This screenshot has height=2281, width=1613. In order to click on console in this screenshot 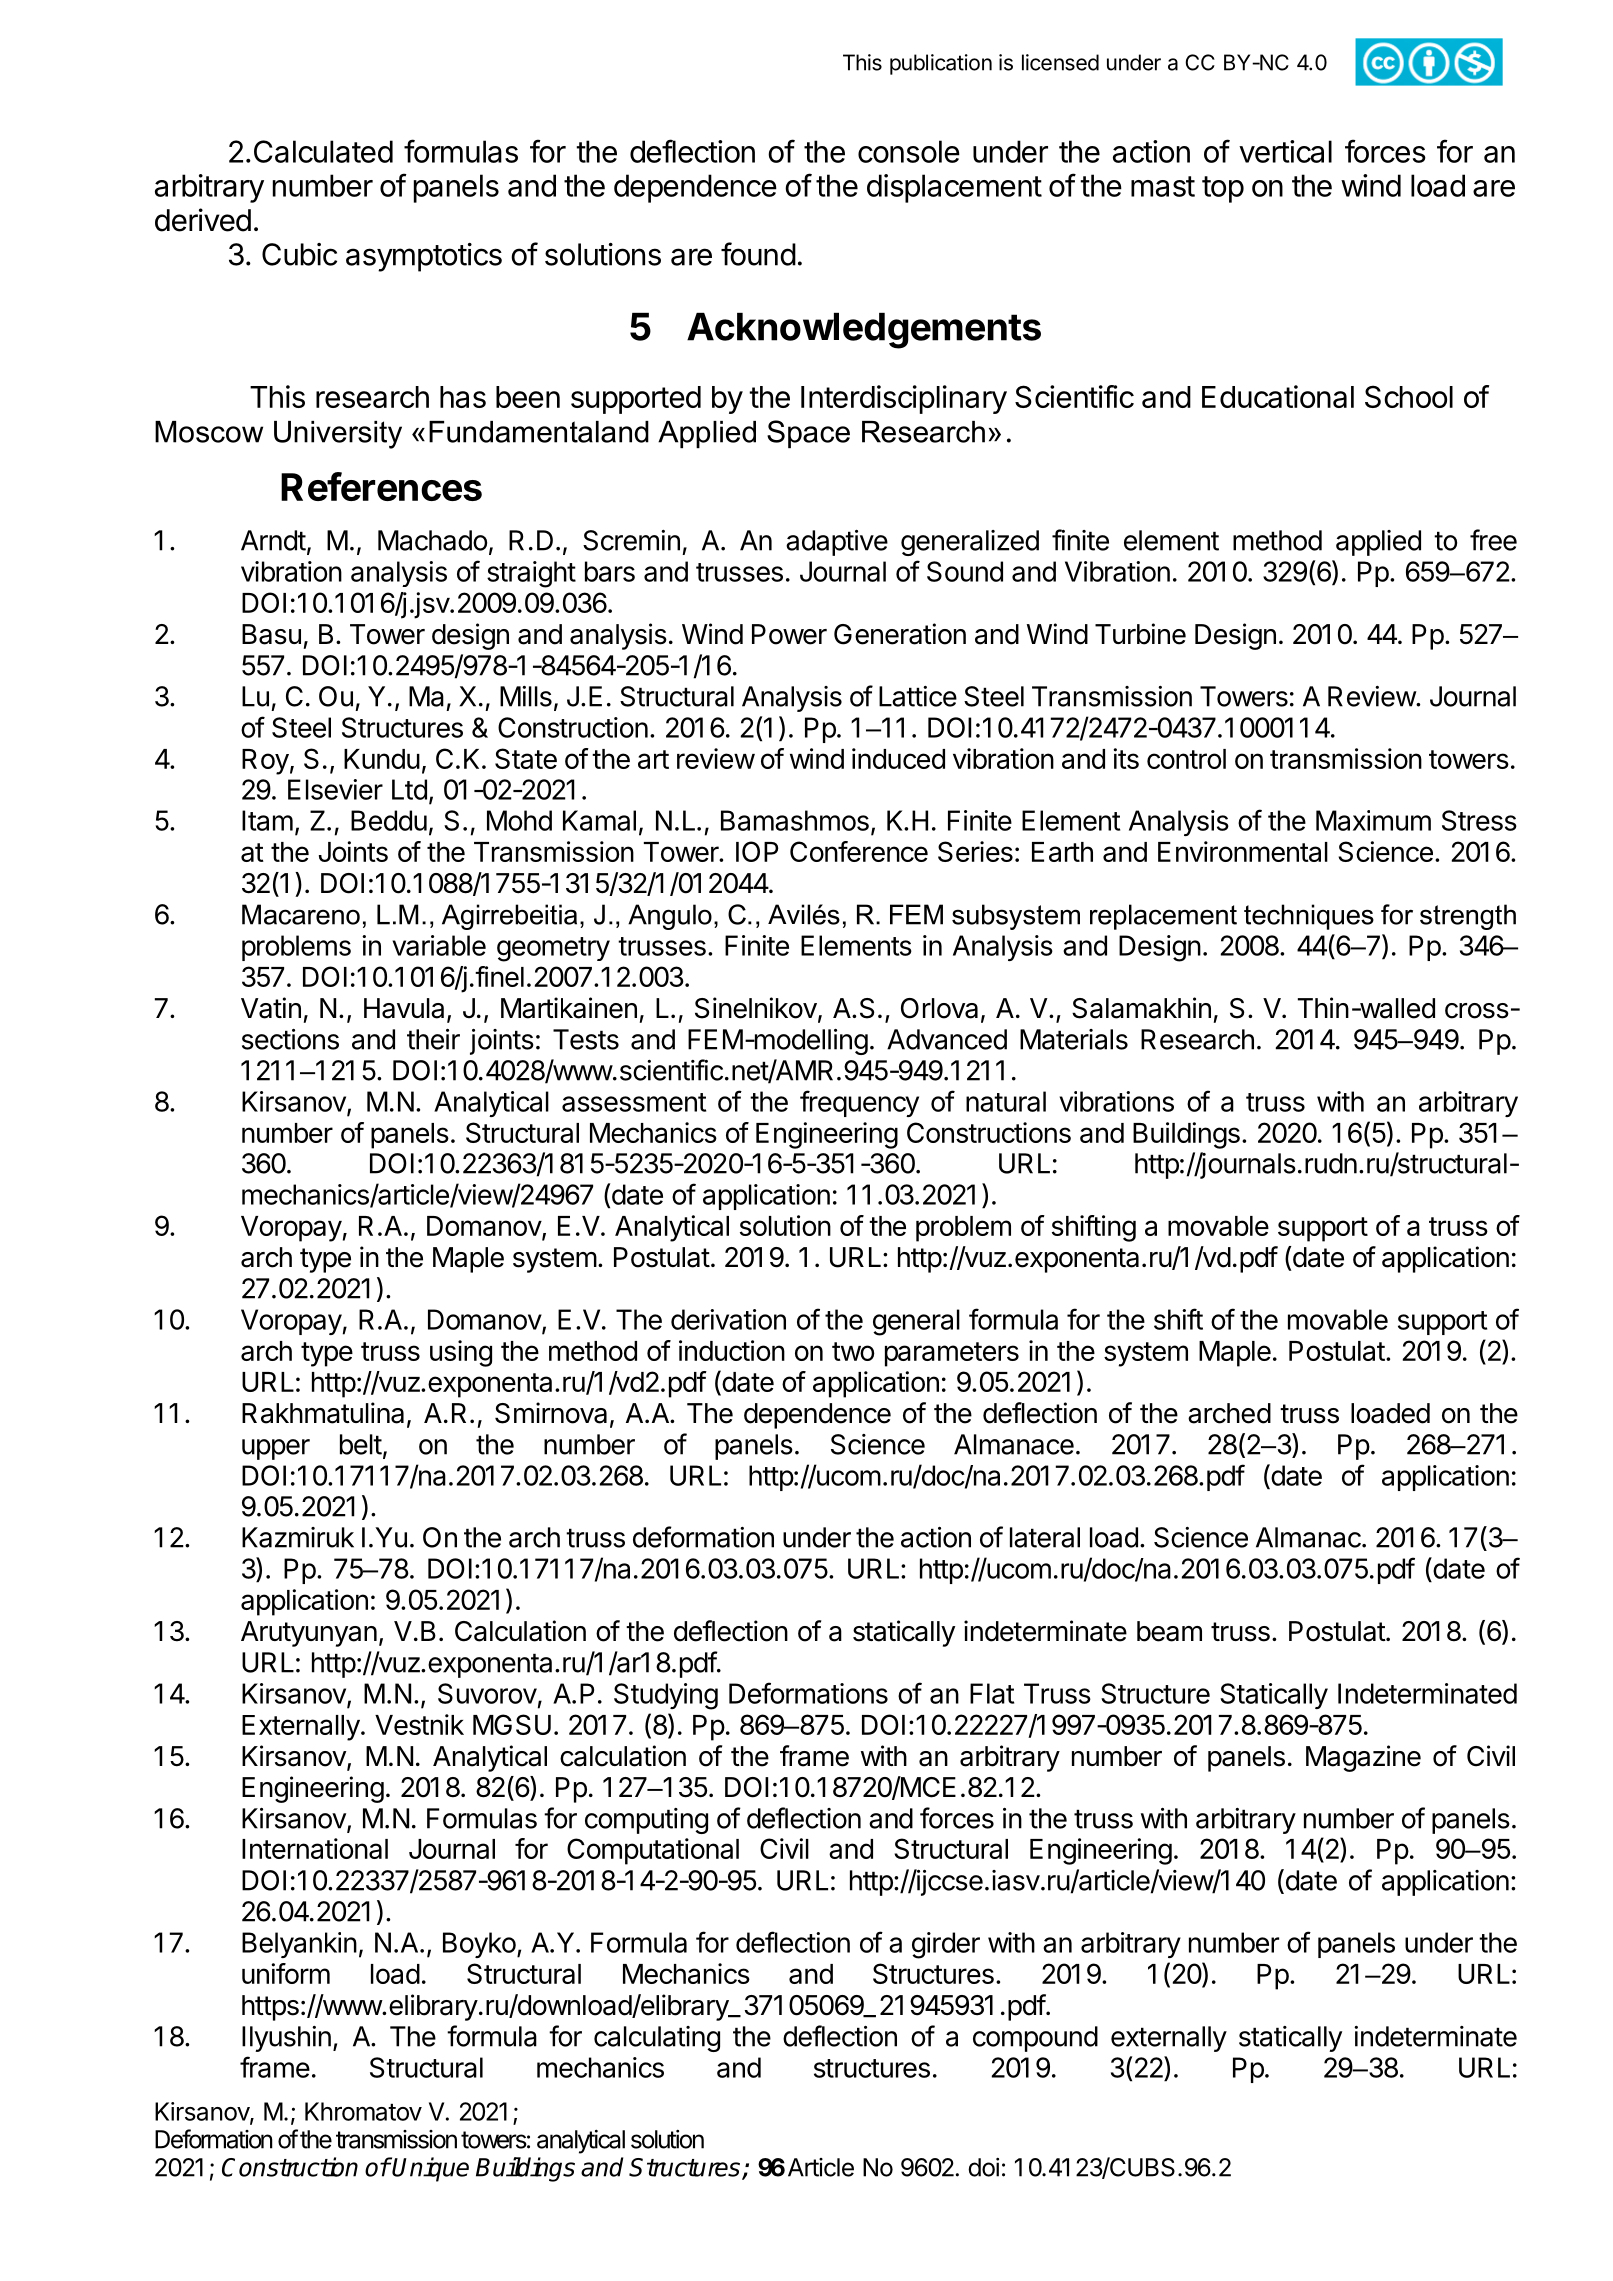, I will do `click(909, 151)`.
